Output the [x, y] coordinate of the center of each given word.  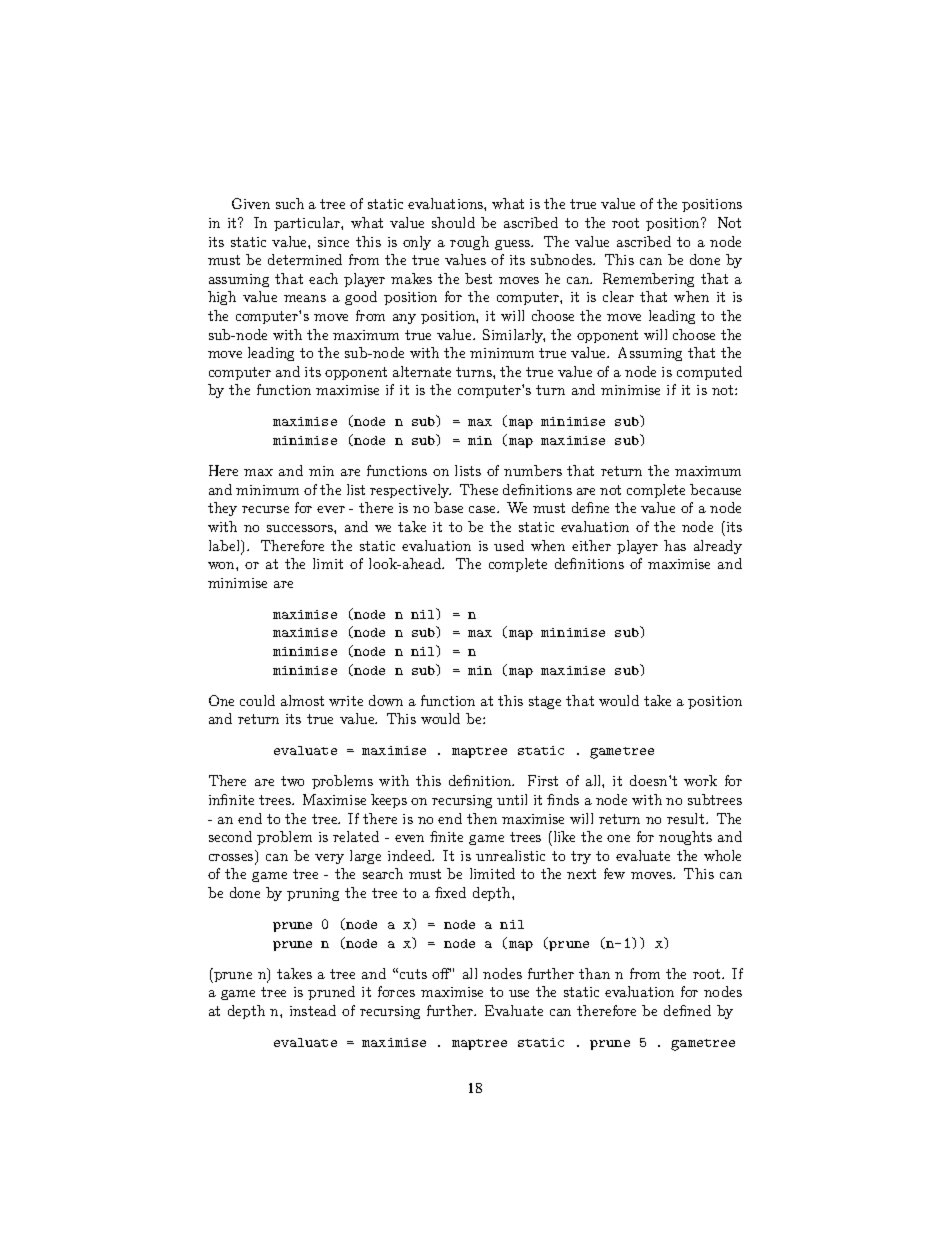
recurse [265, 509]
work [700, 780]
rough [469, 243]
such [290, 203]
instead [313, 1010]
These [479, 489]
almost [302, 700]
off [441, 973]
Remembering [648, 280]
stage [545, 702]
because [715, 489]
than [594, 973]
